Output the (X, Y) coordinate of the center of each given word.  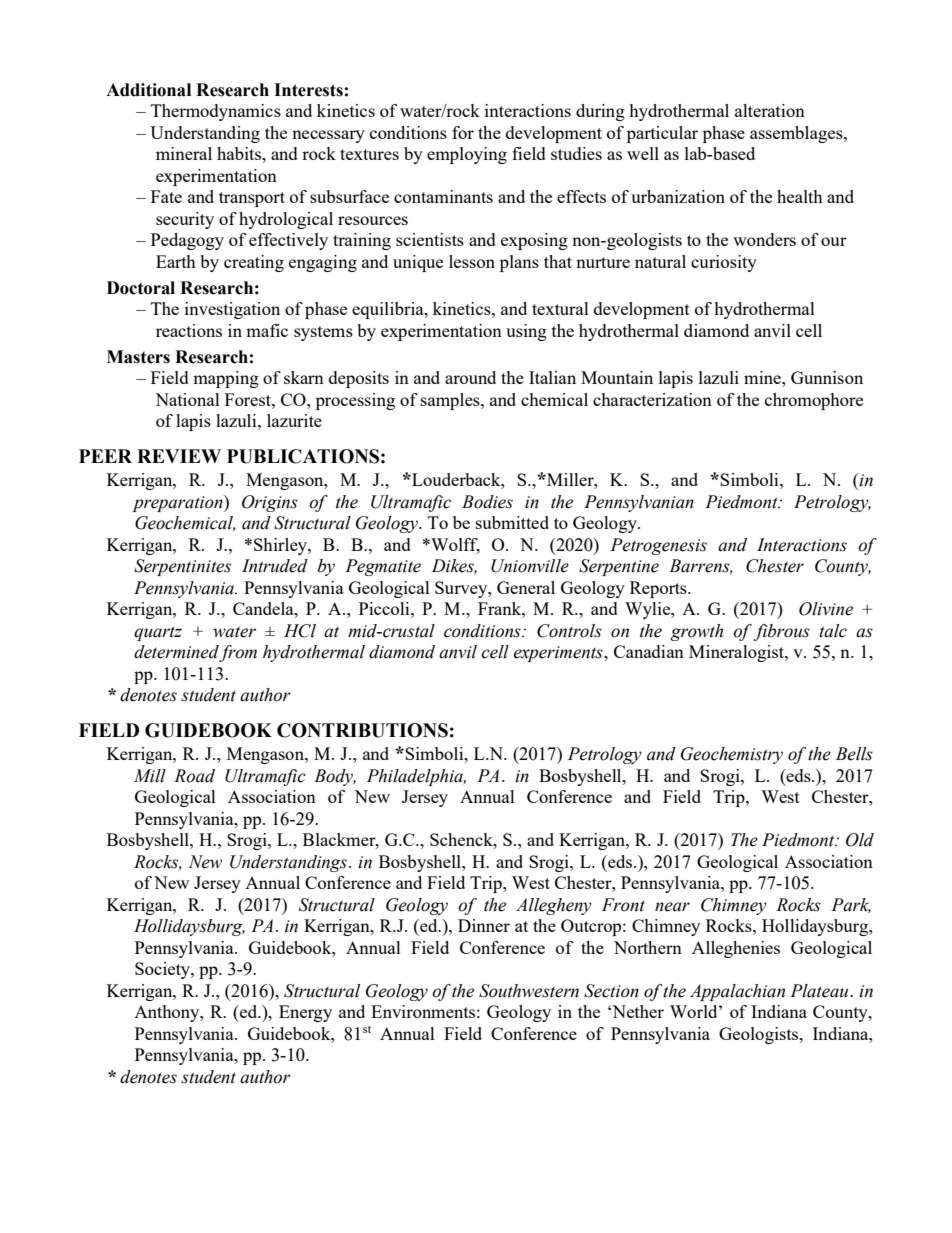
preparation (178, 503)
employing (467, 155)
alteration (770, 110)
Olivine (826, 609)
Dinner (484, 925)
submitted (512, 522)
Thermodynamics (216, 112)
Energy (305, 1013)
